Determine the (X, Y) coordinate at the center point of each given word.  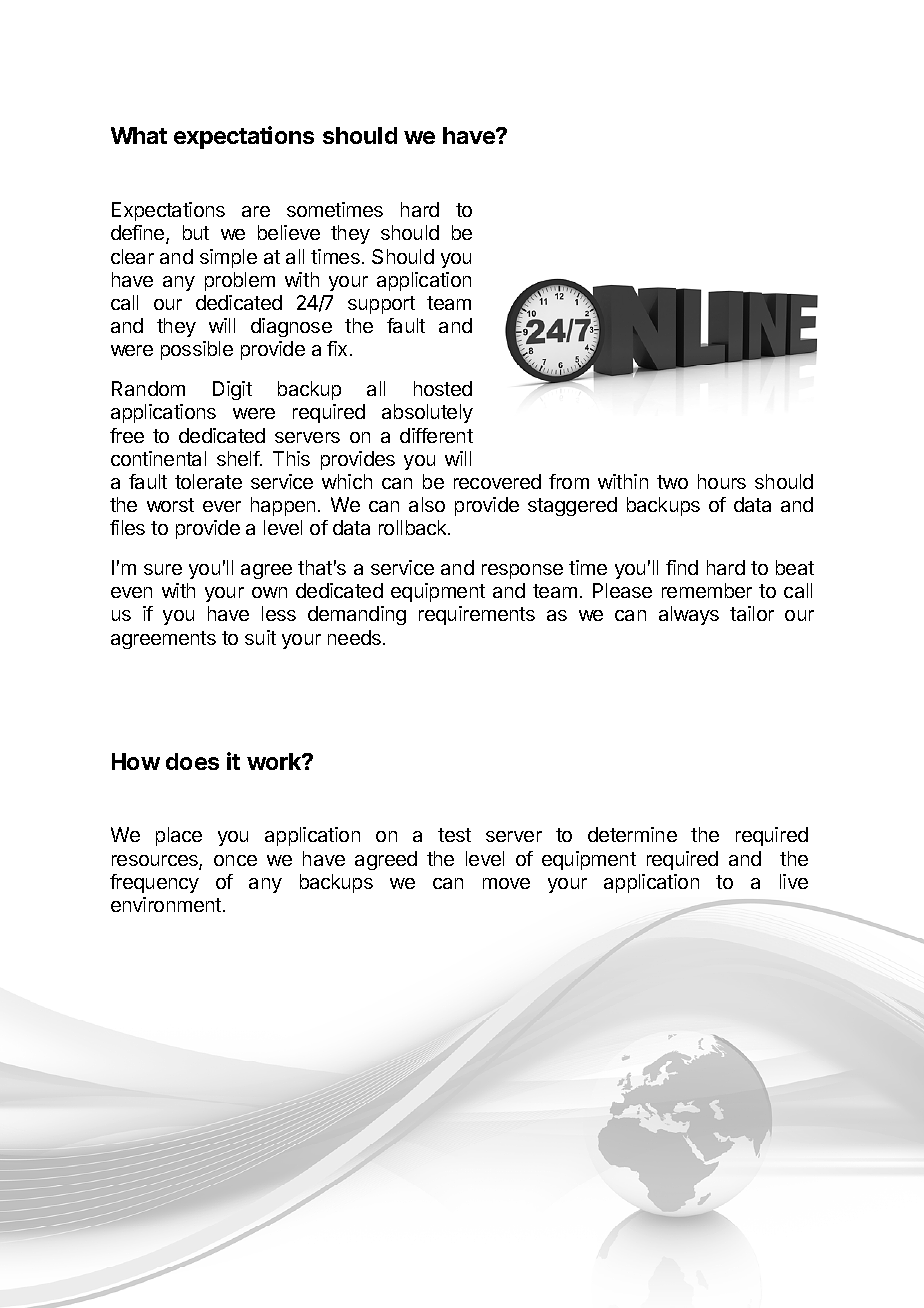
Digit (232, 390)
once (235, 860)
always (689, 615)
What (139, 135)
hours (722, 481)
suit (260, 637)
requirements (477, 615)
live (794, 881)
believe (289, 232)
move (506, 883)
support (381, 305)
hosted (443, 388)
